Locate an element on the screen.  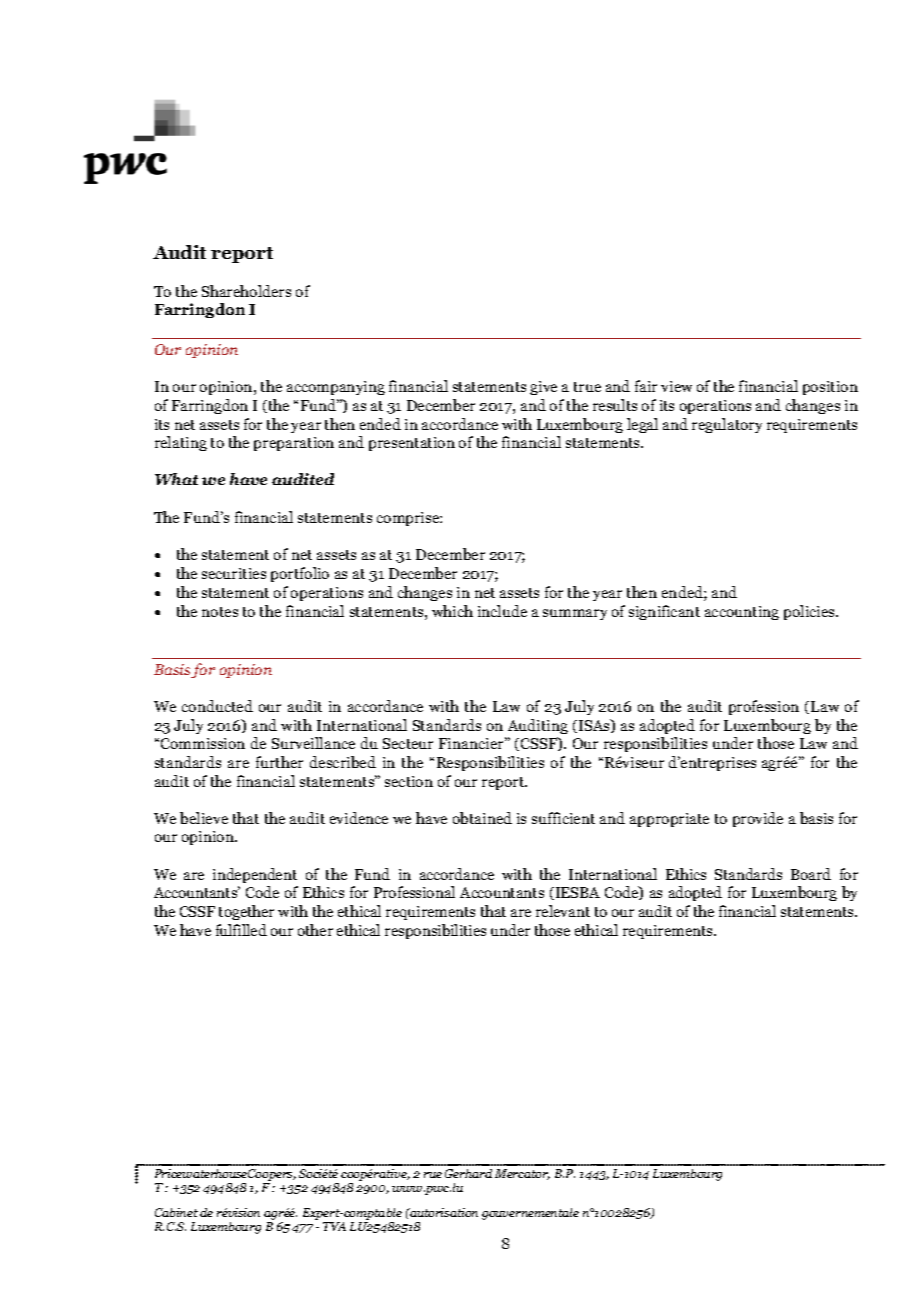
view is located at coordinates (676, 386).
